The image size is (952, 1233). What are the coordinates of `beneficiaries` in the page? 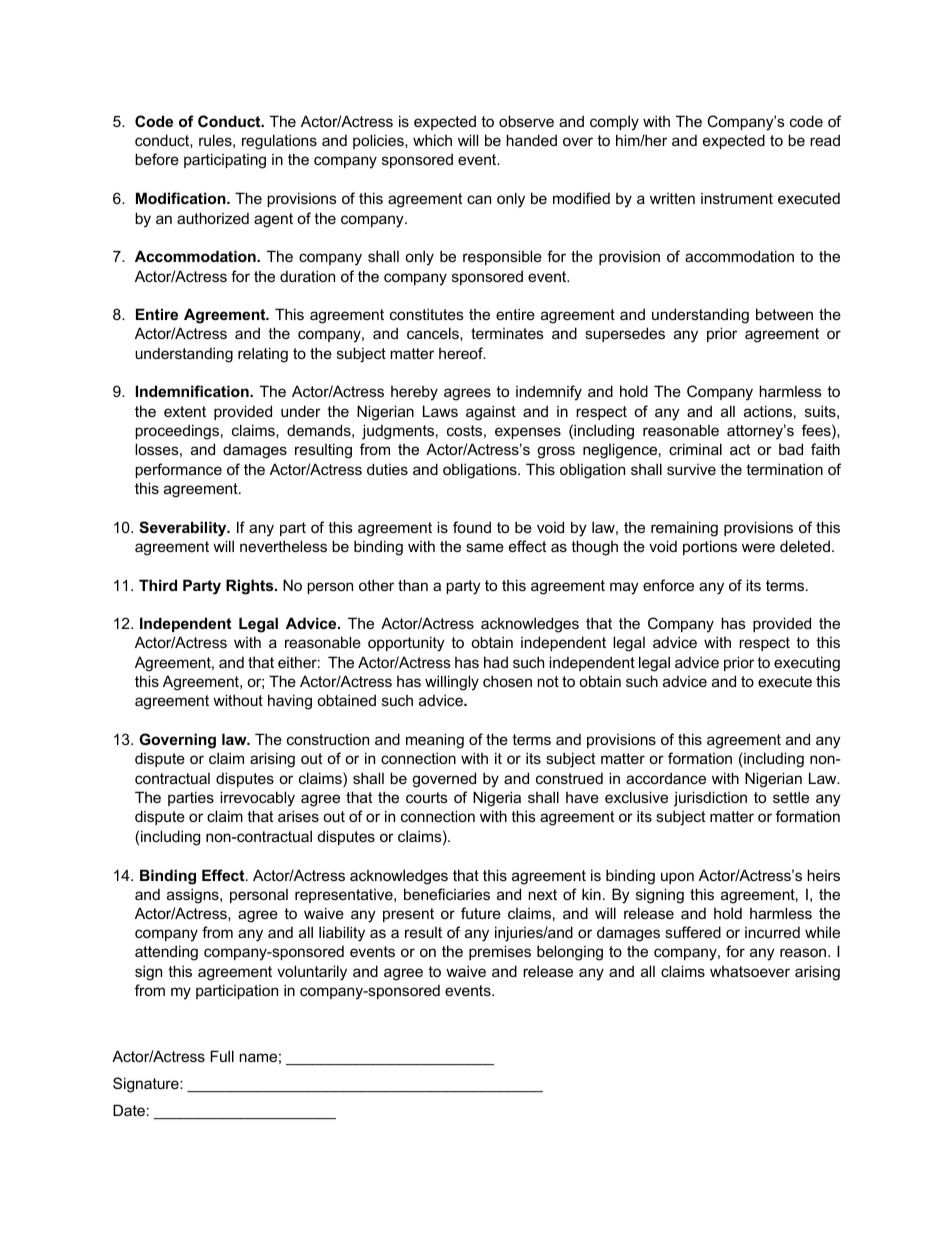 It's located at (447, 894).
